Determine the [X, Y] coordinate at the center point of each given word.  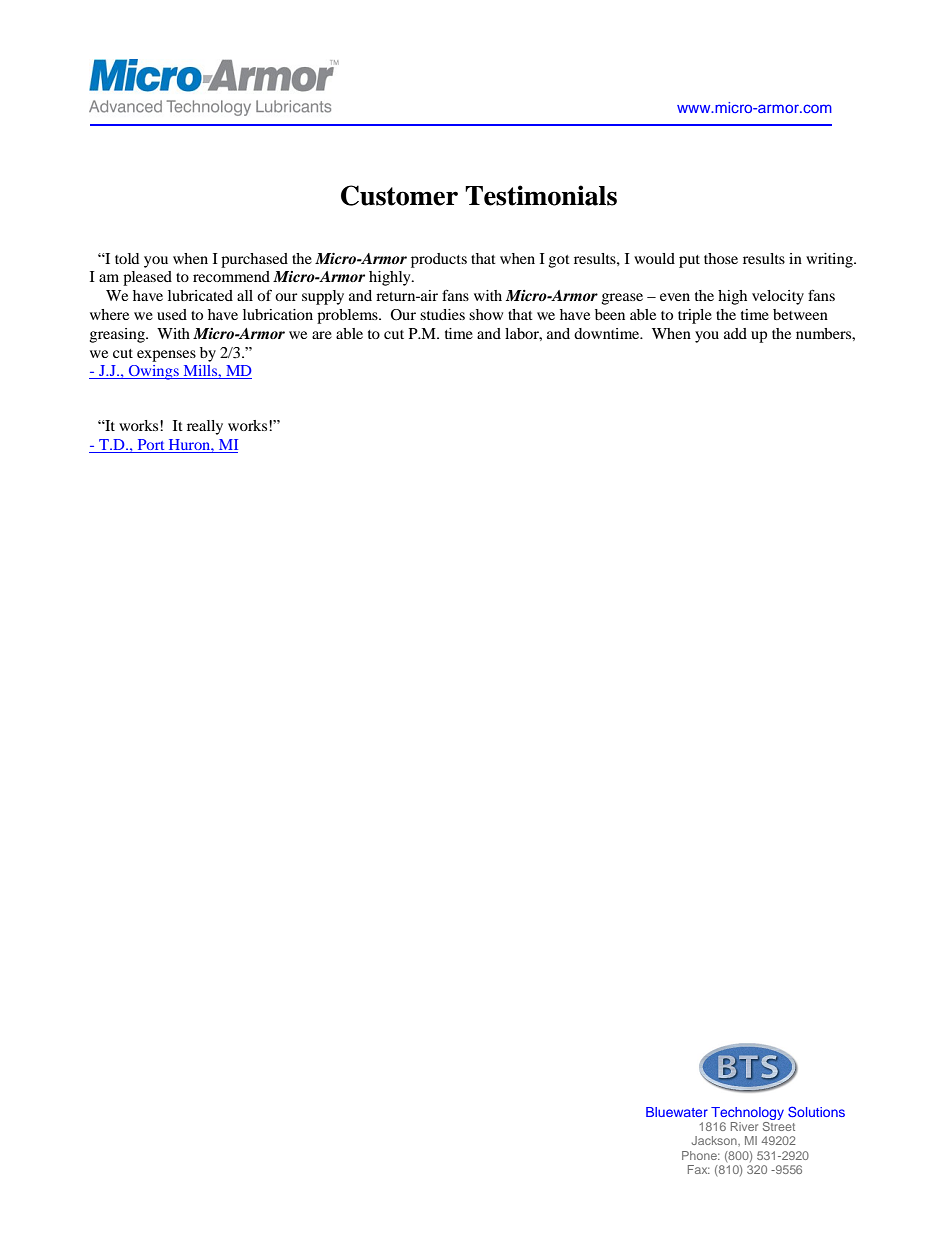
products [439, 260]
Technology [747, 1113]
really [205, 427]
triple [695, 316]
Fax [699, 1169]
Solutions [816, 1111]
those [721, 258]
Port [151, 444]
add [735, 333]
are [322, 335]
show [486, 314]
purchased [254, 260]
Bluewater [677, 1112]
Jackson [715, 1140]
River [744, 1126]
